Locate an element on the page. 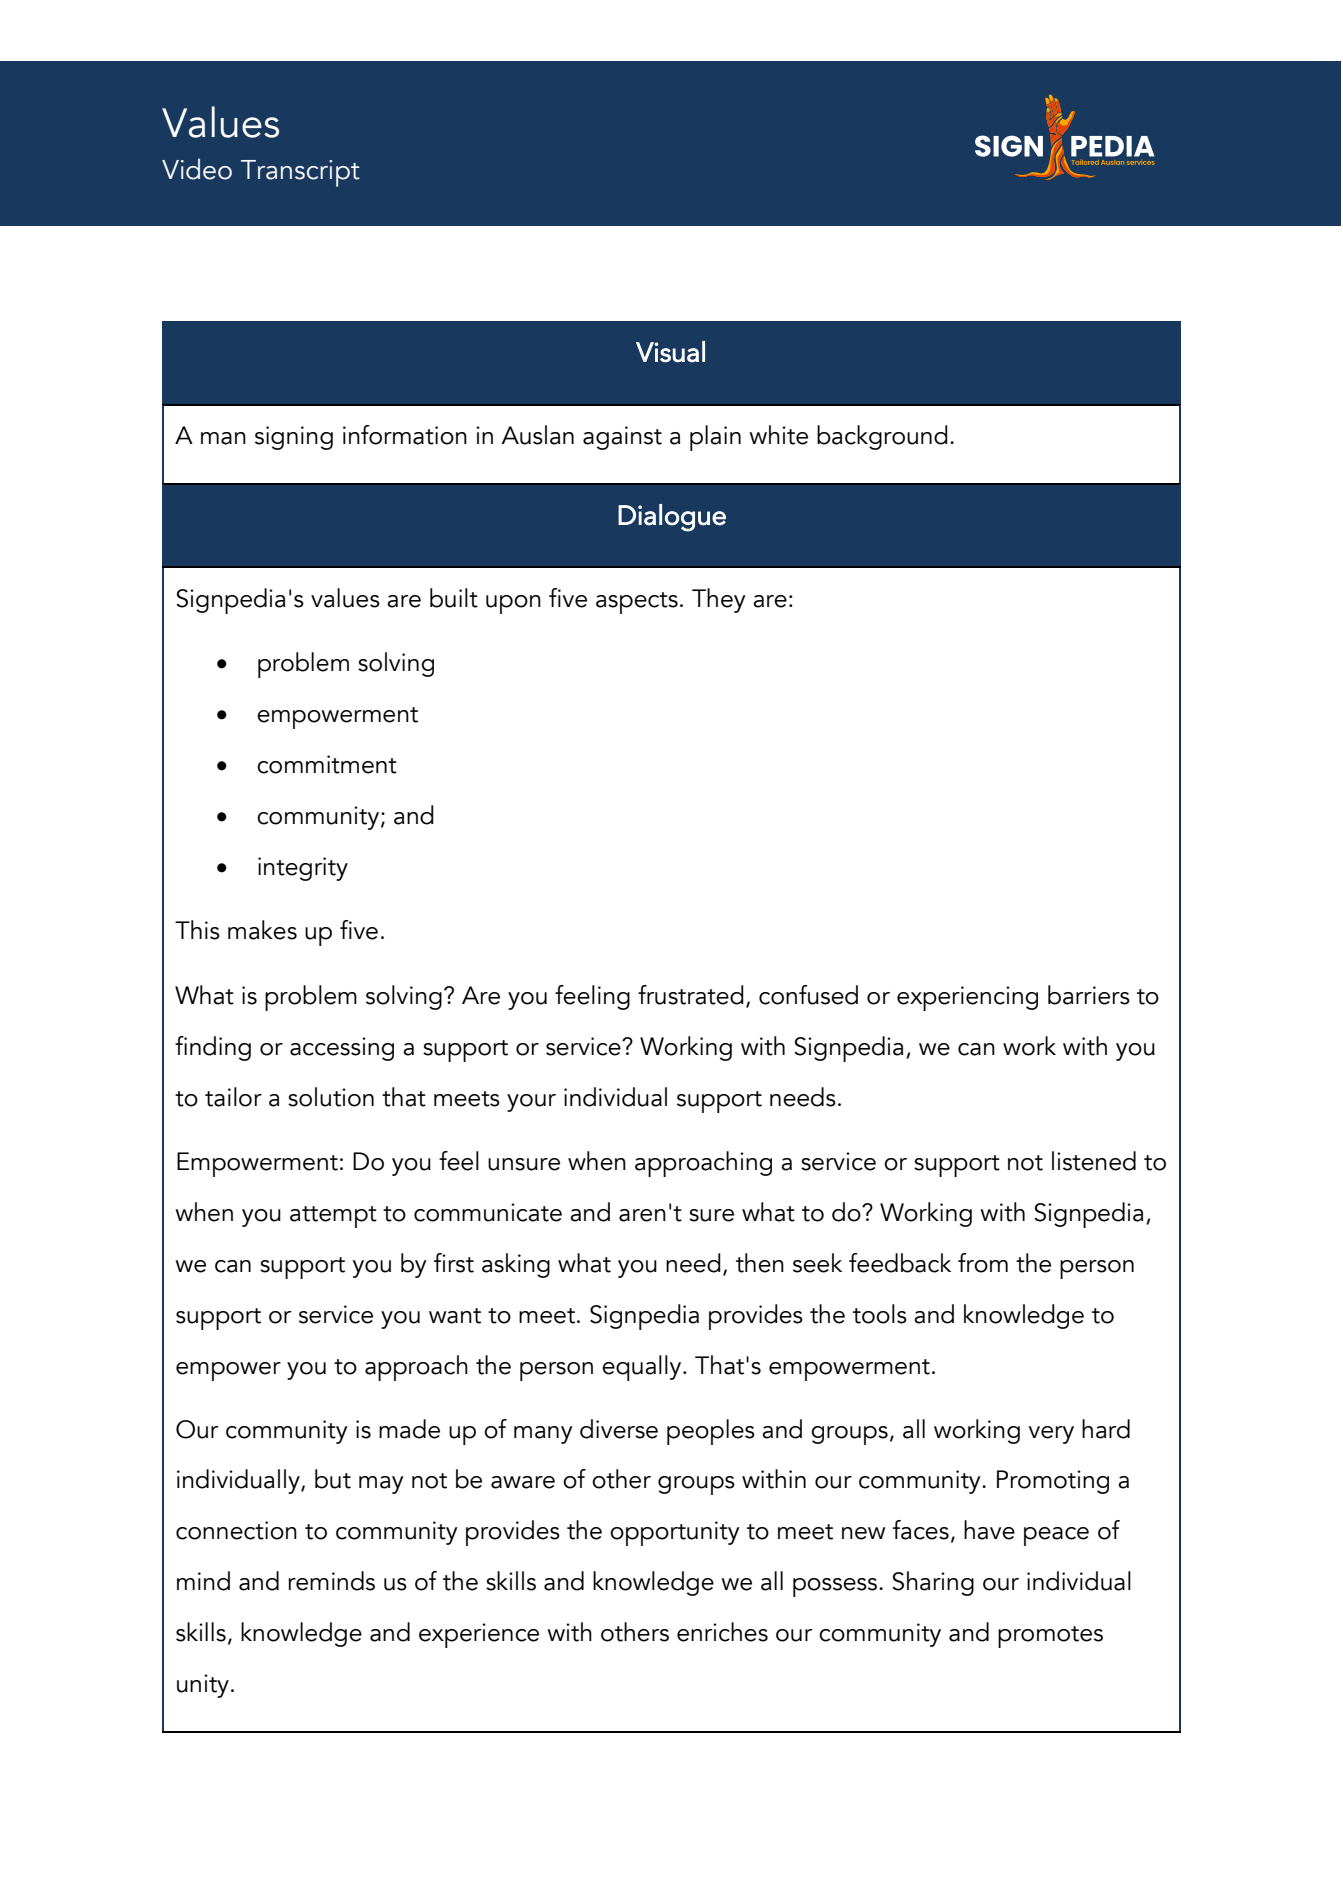 This page has height=1900, width=1343. experiencing is located at coordinates (967, 998).
